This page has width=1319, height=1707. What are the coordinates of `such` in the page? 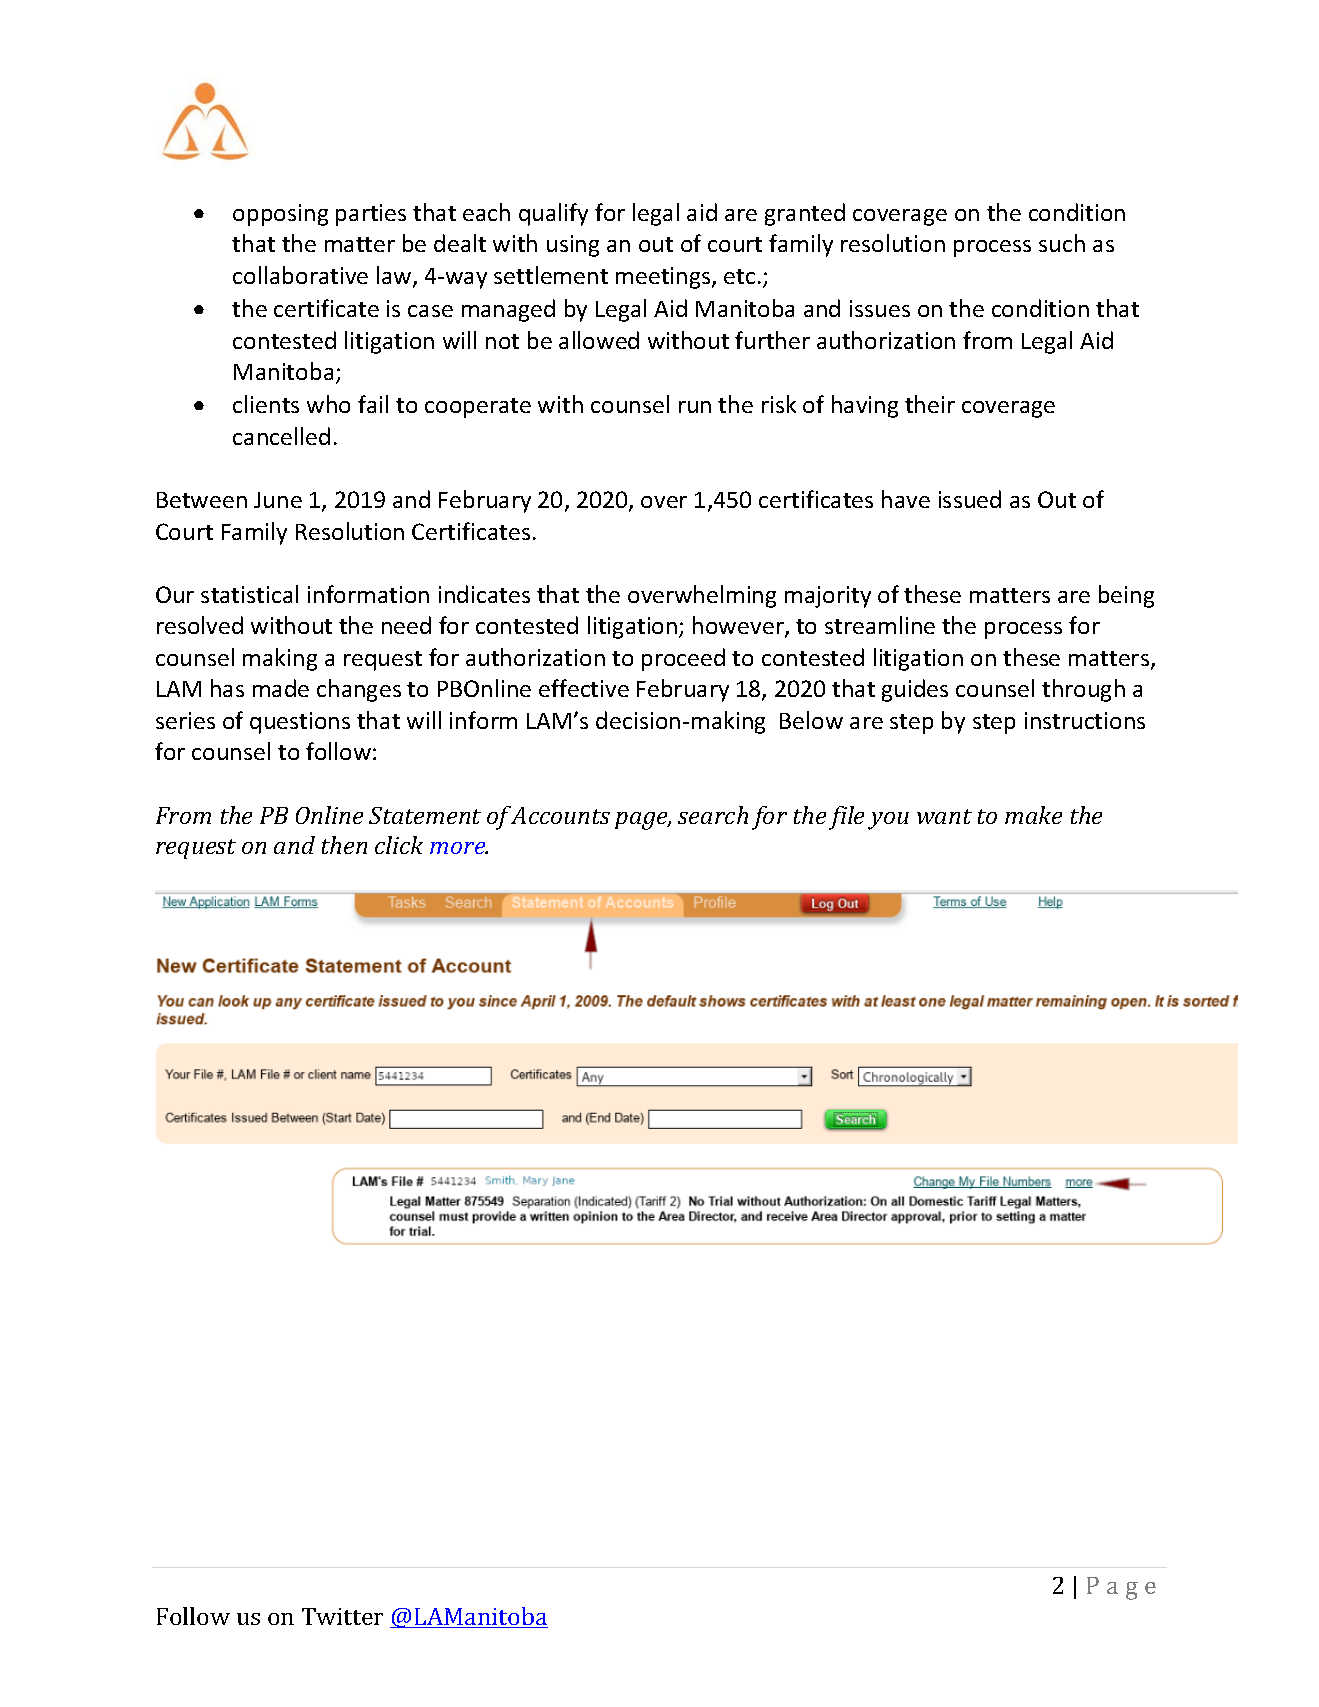 It's located at (1062, 243).
